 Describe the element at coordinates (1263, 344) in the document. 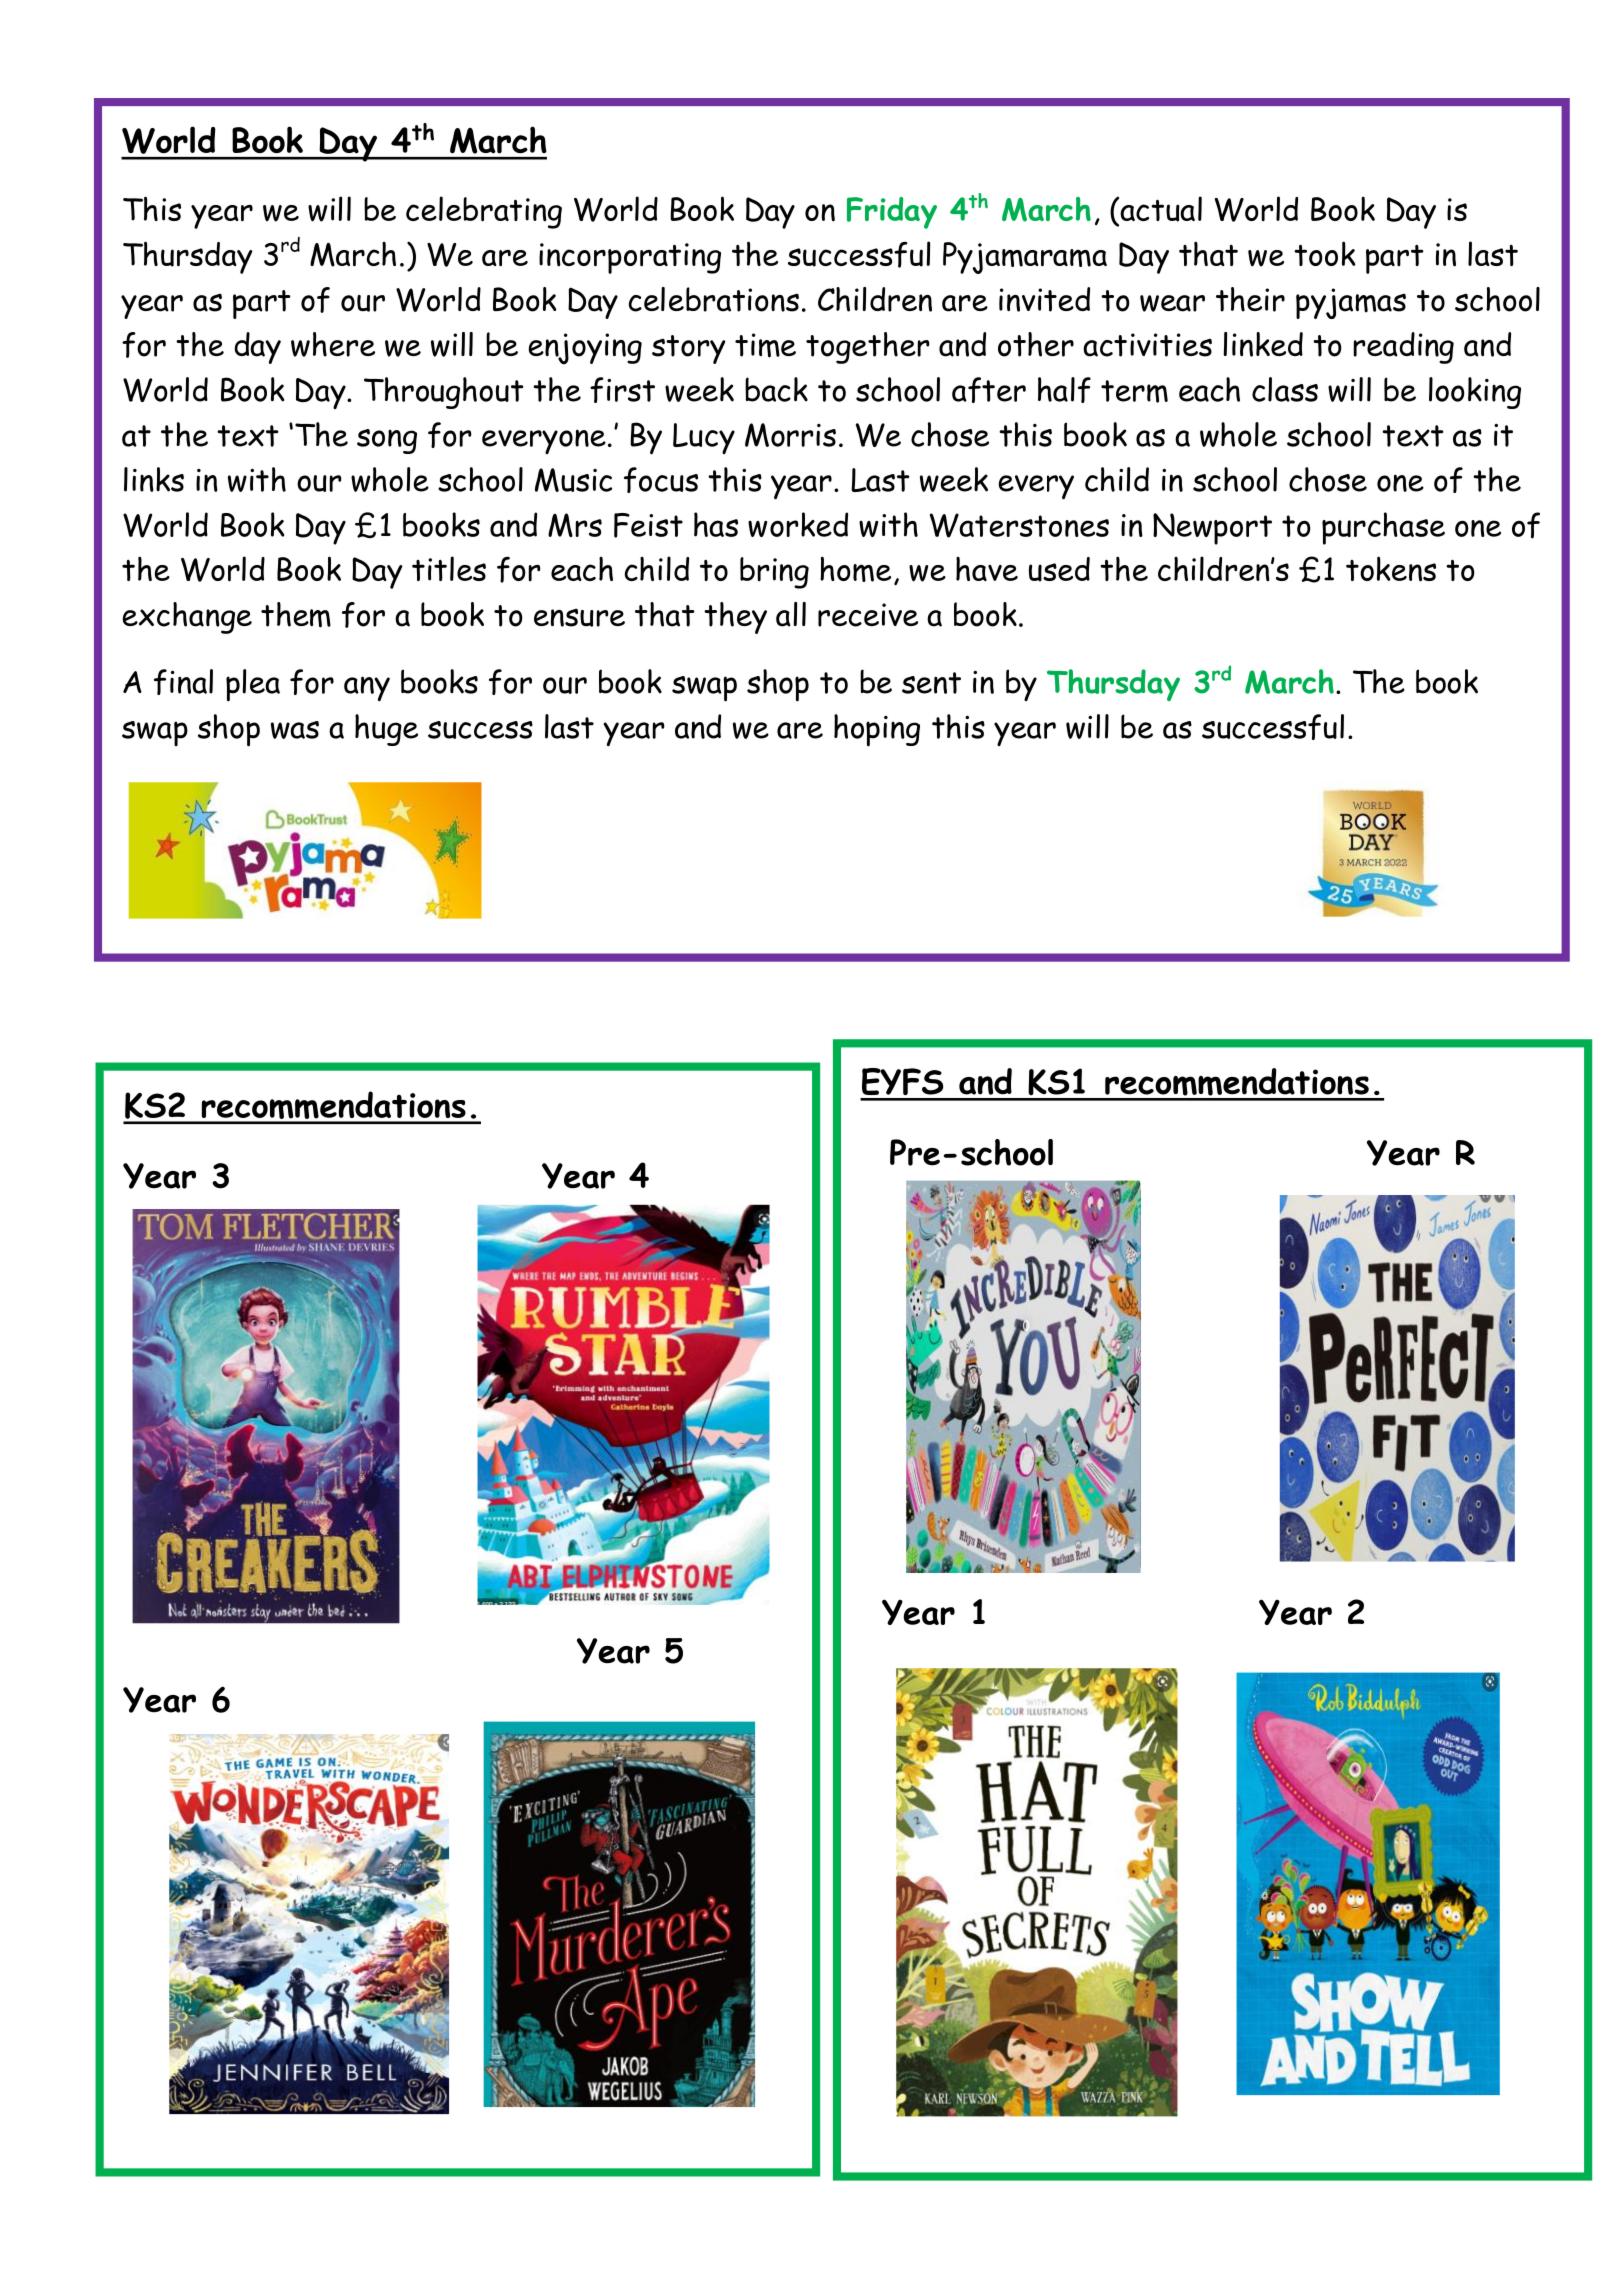

I see `linked` at that location.
